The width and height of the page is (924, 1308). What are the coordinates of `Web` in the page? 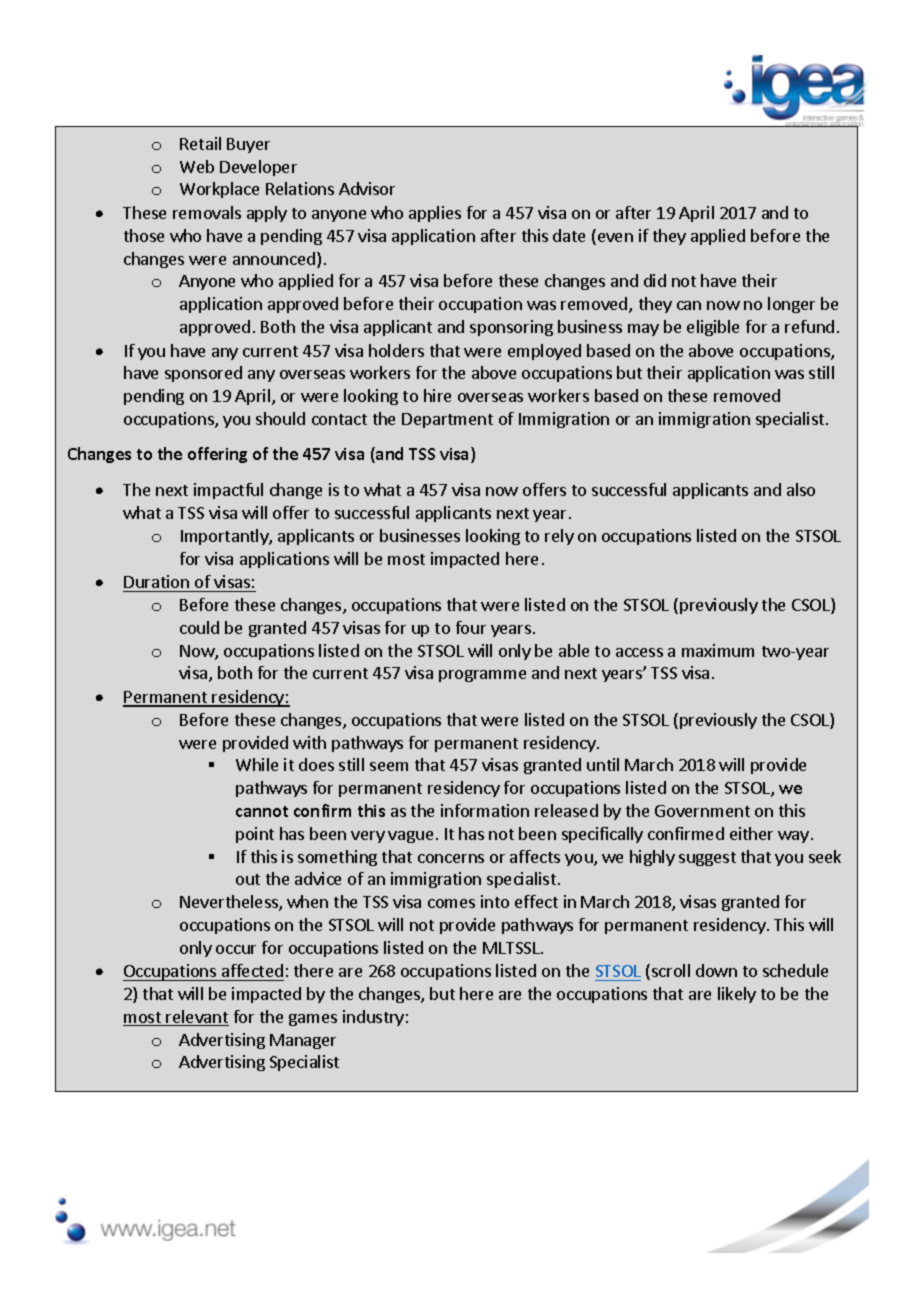 It's located at (197, 166).
